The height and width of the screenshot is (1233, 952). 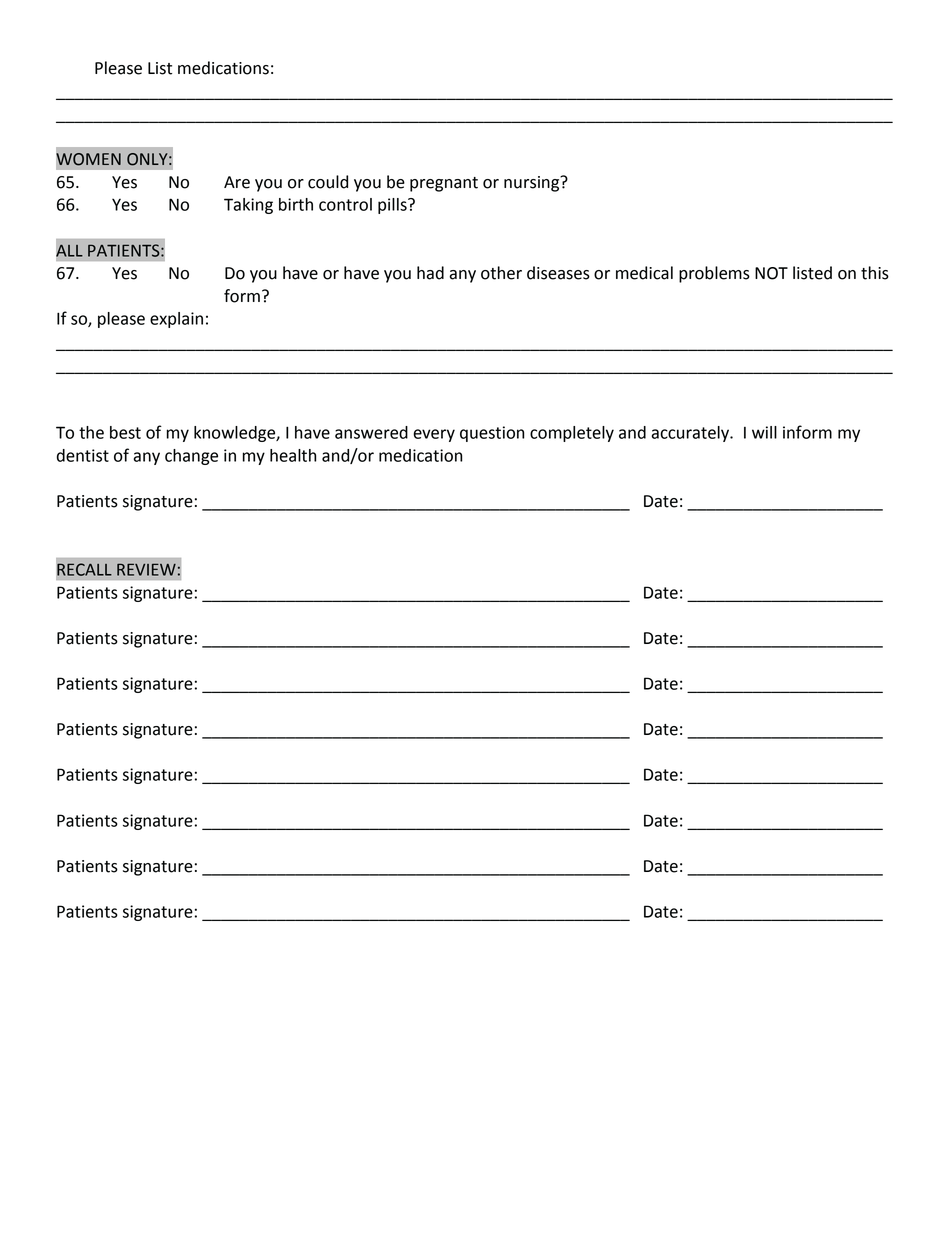 What do you see at coordinates (533, 184) in the screenshot?
I see `nursing` at bounding box center [533, 184].
